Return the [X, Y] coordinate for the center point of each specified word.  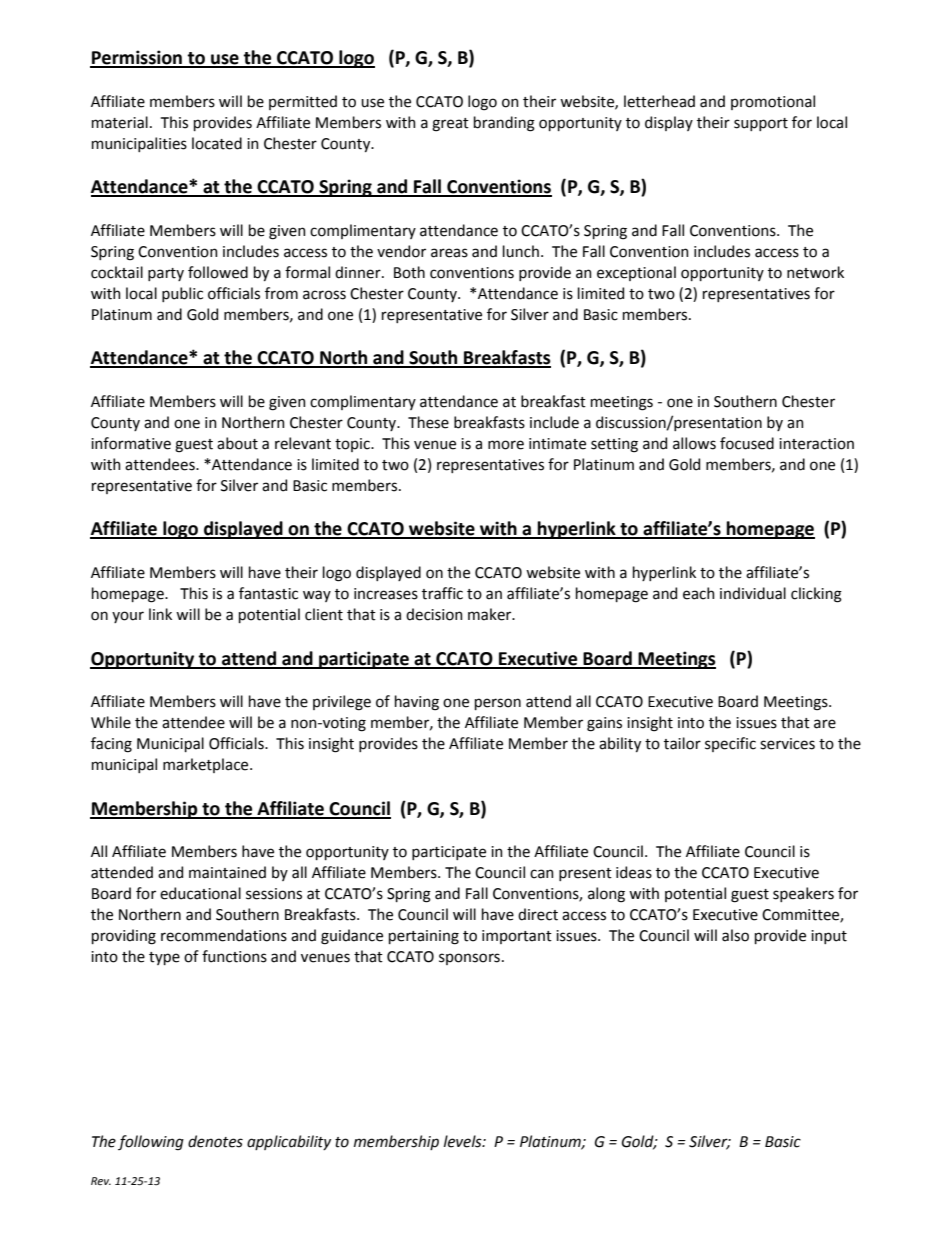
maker [491, 614]
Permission [137, 58]
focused [747, 443]
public [182, 294]
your [128, 617]
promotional [773, 102]
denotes [215, 1141]
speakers [803, 894]
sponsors [469, 959]
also [735, 935]
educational [200, 893]
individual [753, 593]
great [450, 125]
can [542, 874]
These [428, 422]
